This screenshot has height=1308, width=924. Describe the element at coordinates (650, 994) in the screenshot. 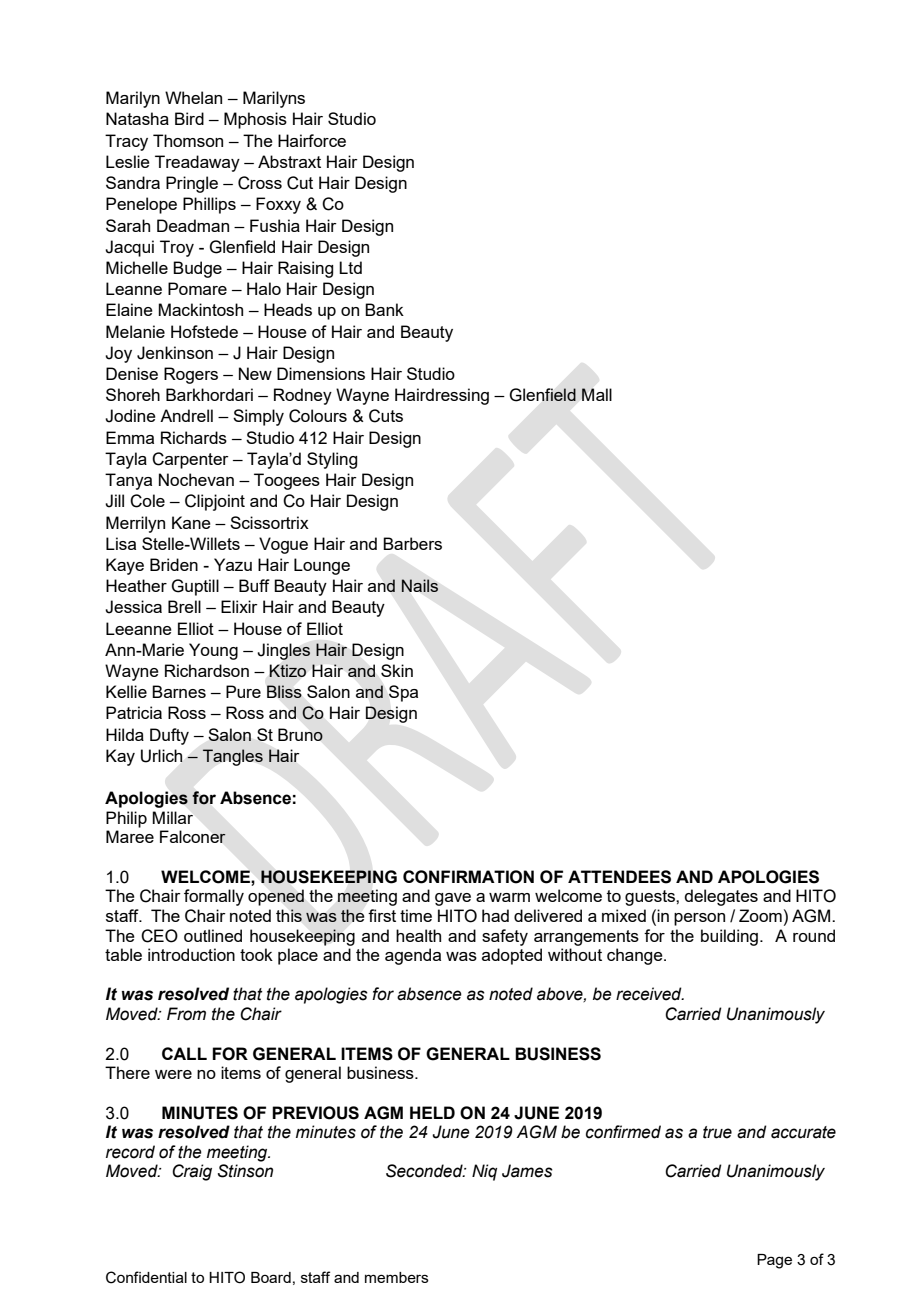

I see `received` at that location.
